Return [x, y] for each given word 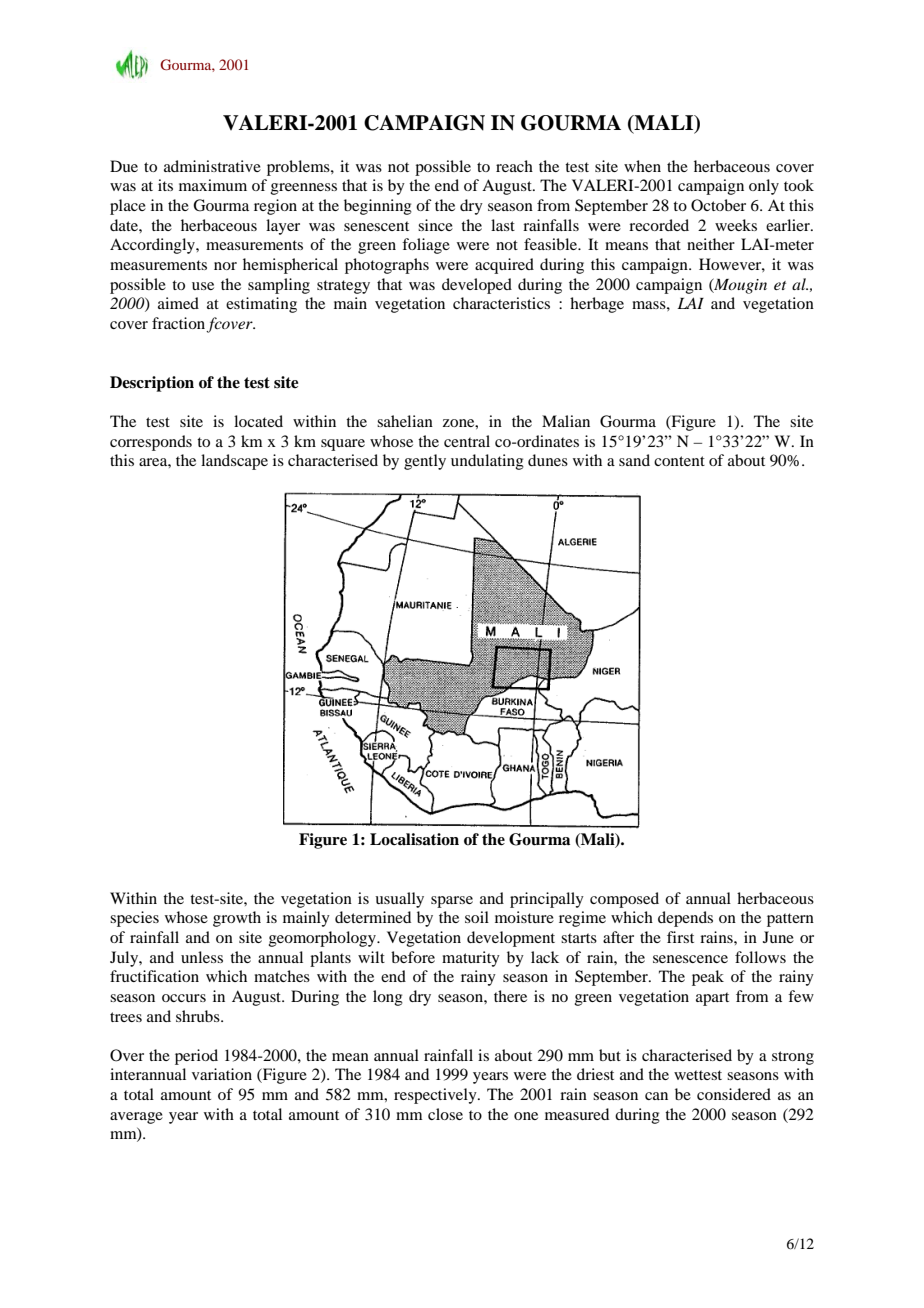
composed [624, 900]
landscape [234, 462]
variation [222, 1074]
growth [237, 919]
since [435, 225]
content [679, 461]
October [718, 205]
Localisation [414, 839]
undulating [487, 462]
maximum [213, 185]
